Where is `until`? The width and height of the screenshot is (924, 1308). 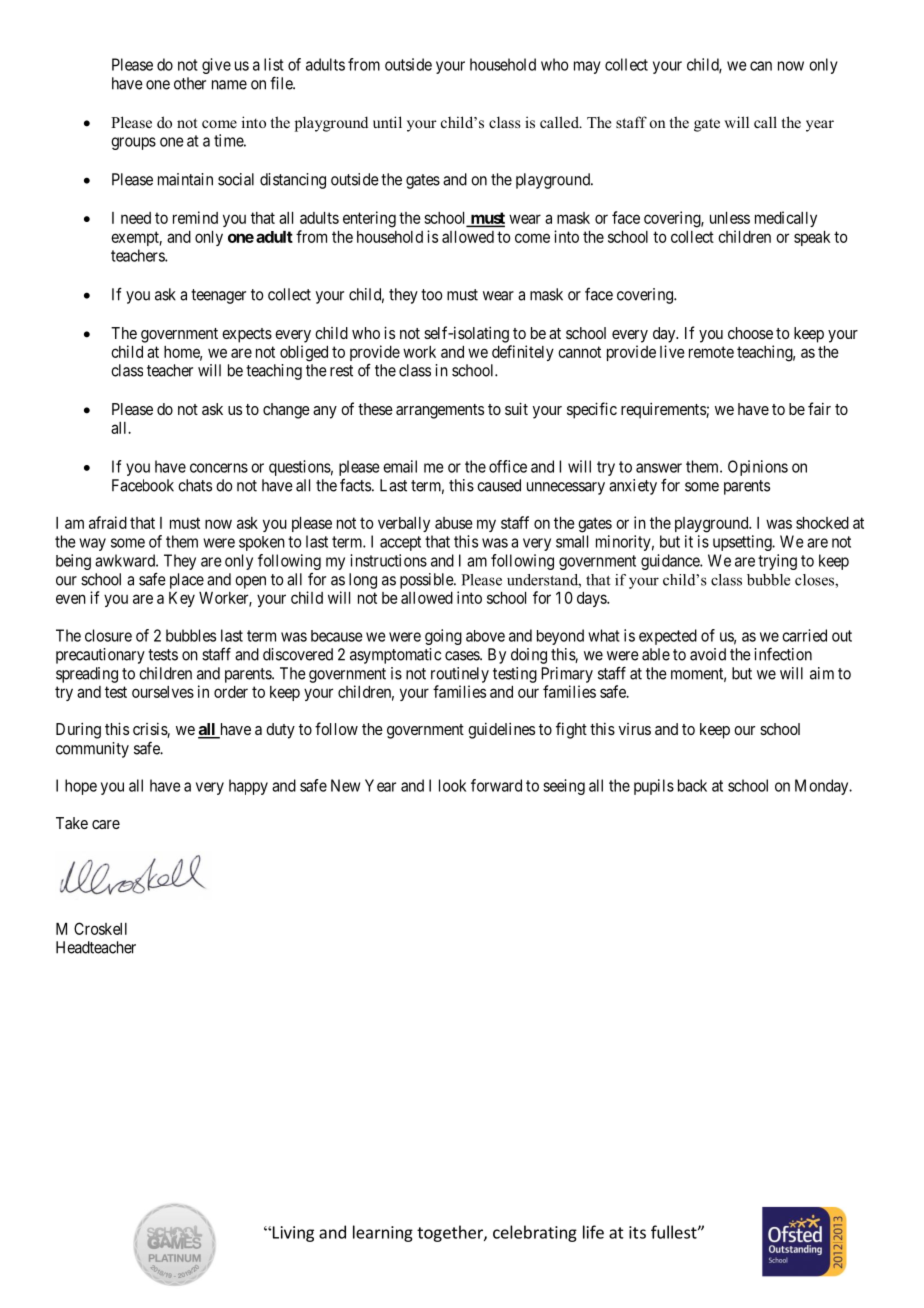 until is located at coordinates (387, 122).
